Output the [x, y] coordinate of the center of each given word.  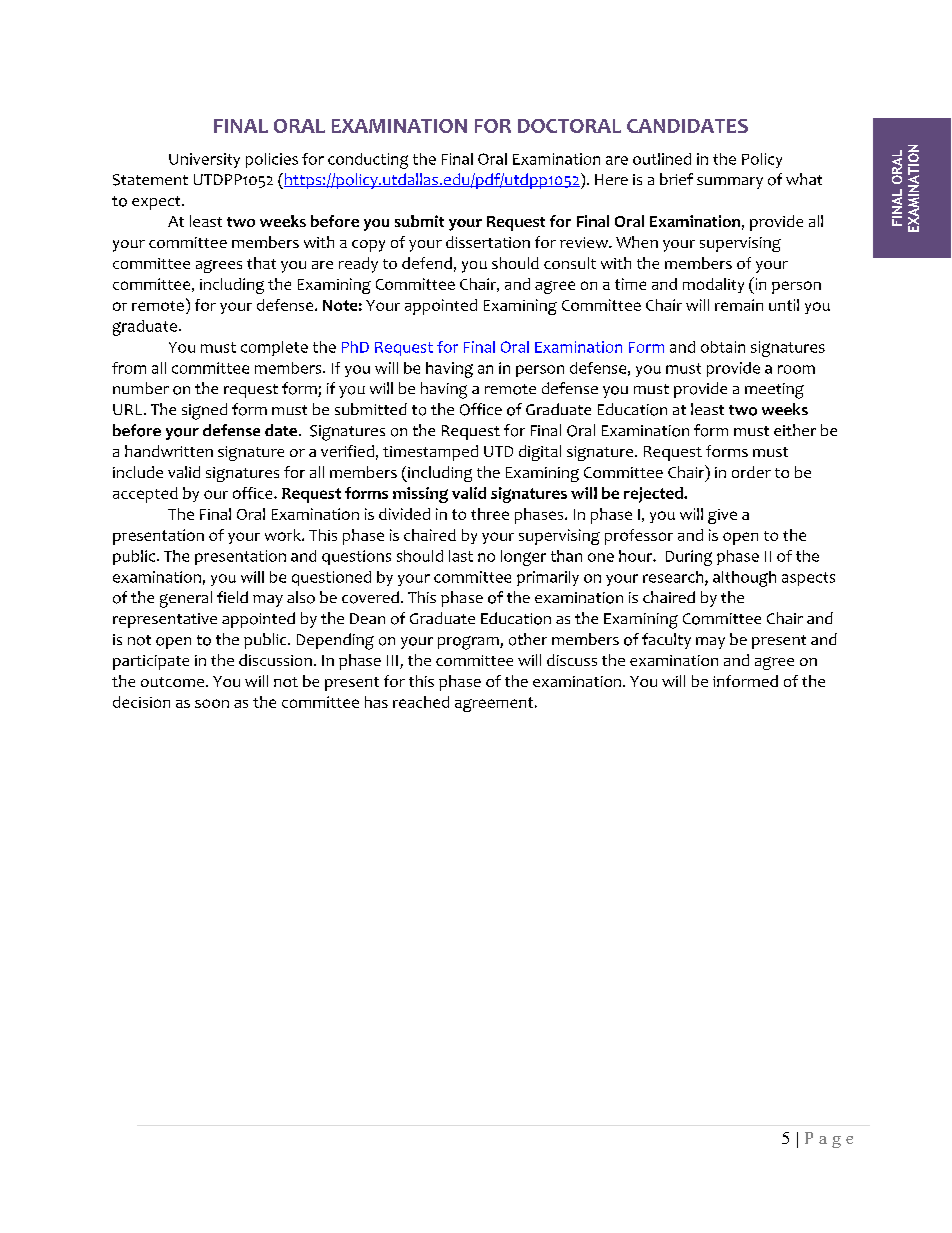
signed [204, 411]
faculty [666, 641]
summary [730, 183]
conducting [368, 161]
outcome [174, 682]
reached [421, 702]
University [204, 160]
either [795, 430]
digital [540, 453]
